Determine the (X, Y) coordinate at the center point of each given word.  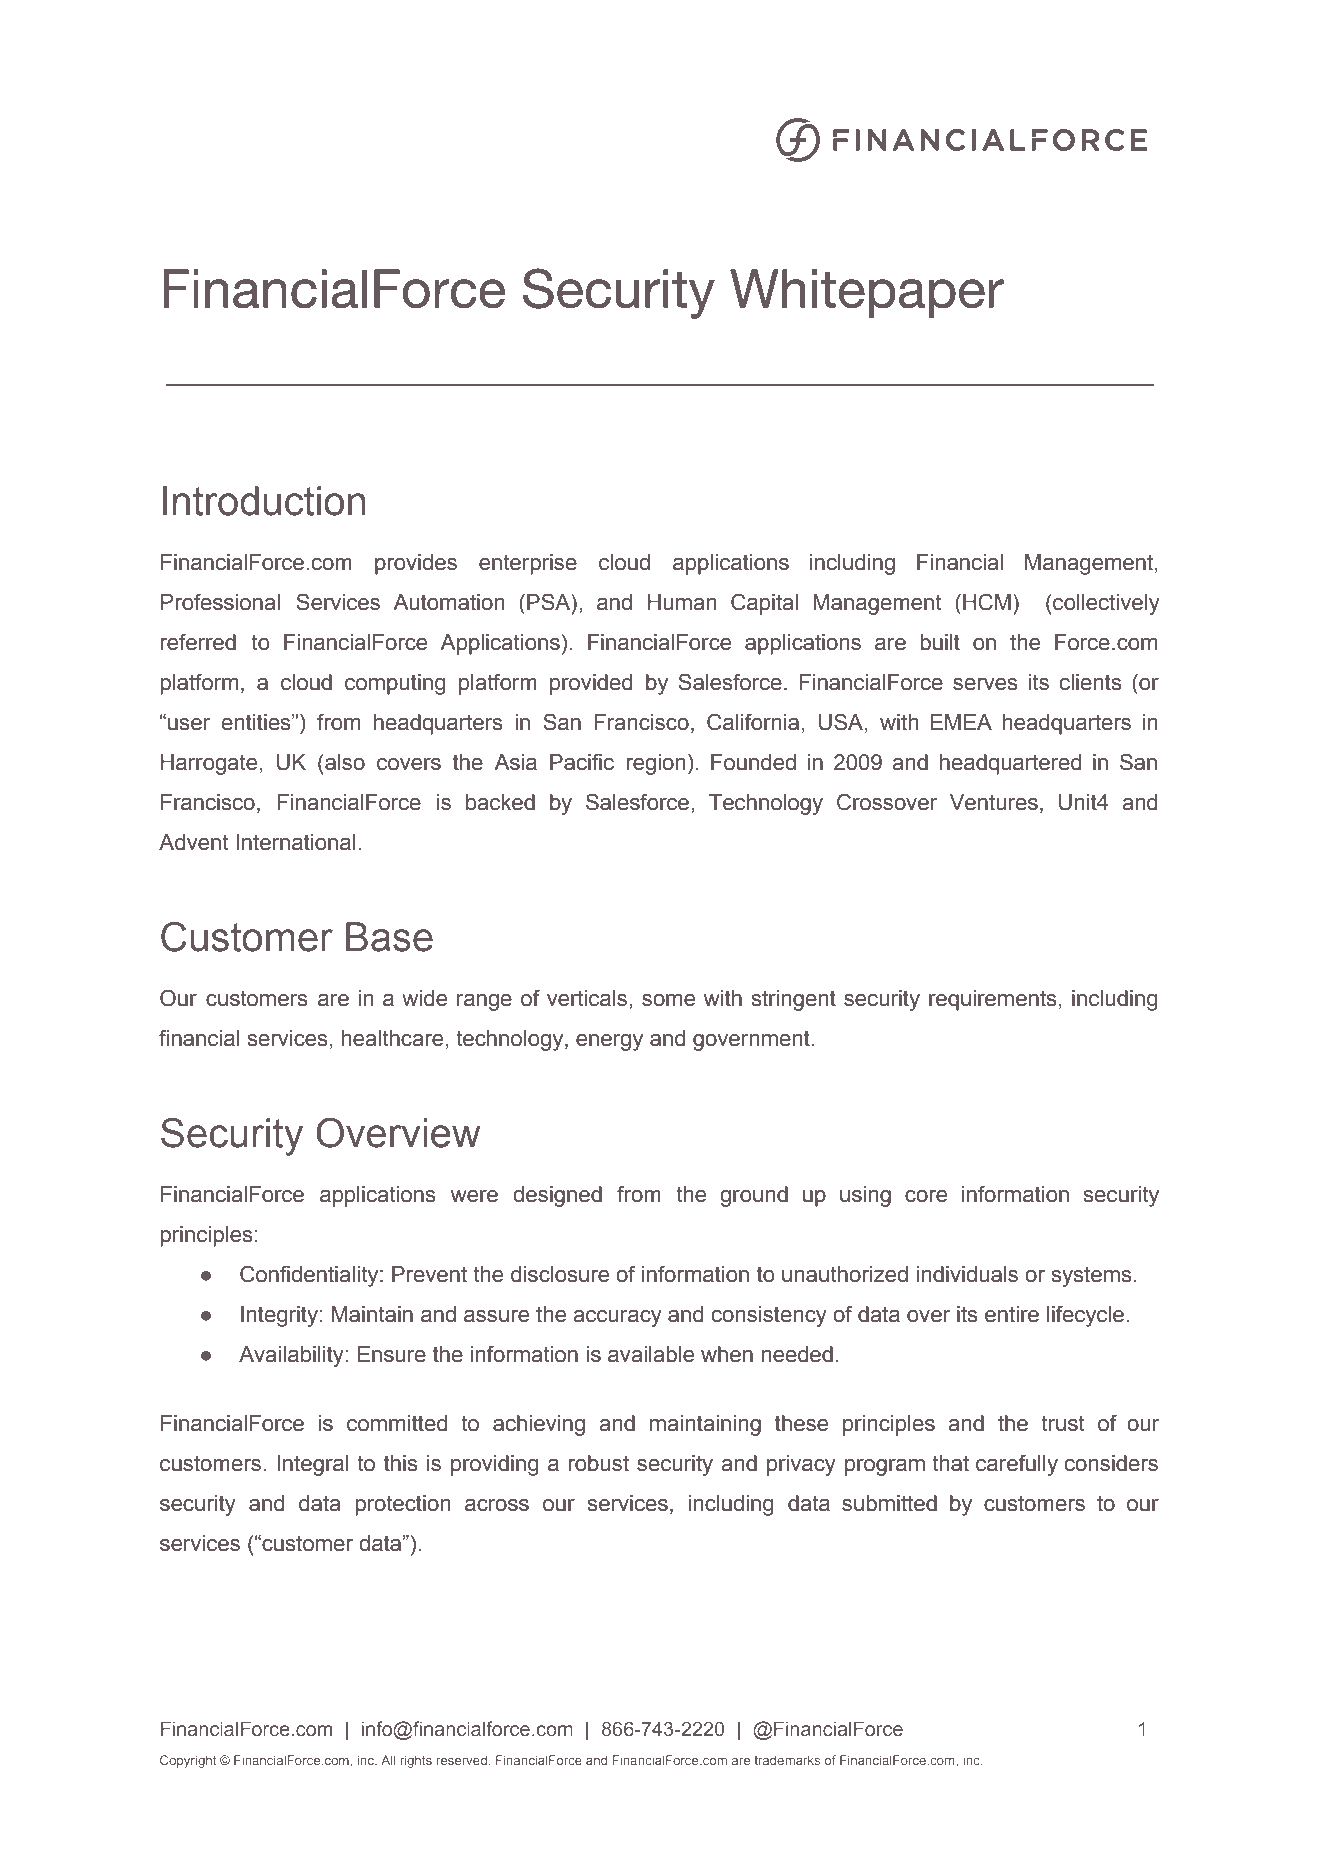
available (651, 1354)
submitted (889, 1503)
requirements (993, 1000)
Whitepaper (867, 293)
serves (985, 684)
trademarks (787, 1760)
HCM (987, 602)
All (388, 1760)
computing (395, 684)
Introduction (264, 501)
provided (591, 684)
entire (1012, 1314)
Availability (291, 1356)
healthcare (392, 1038)
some (668, 1000)
